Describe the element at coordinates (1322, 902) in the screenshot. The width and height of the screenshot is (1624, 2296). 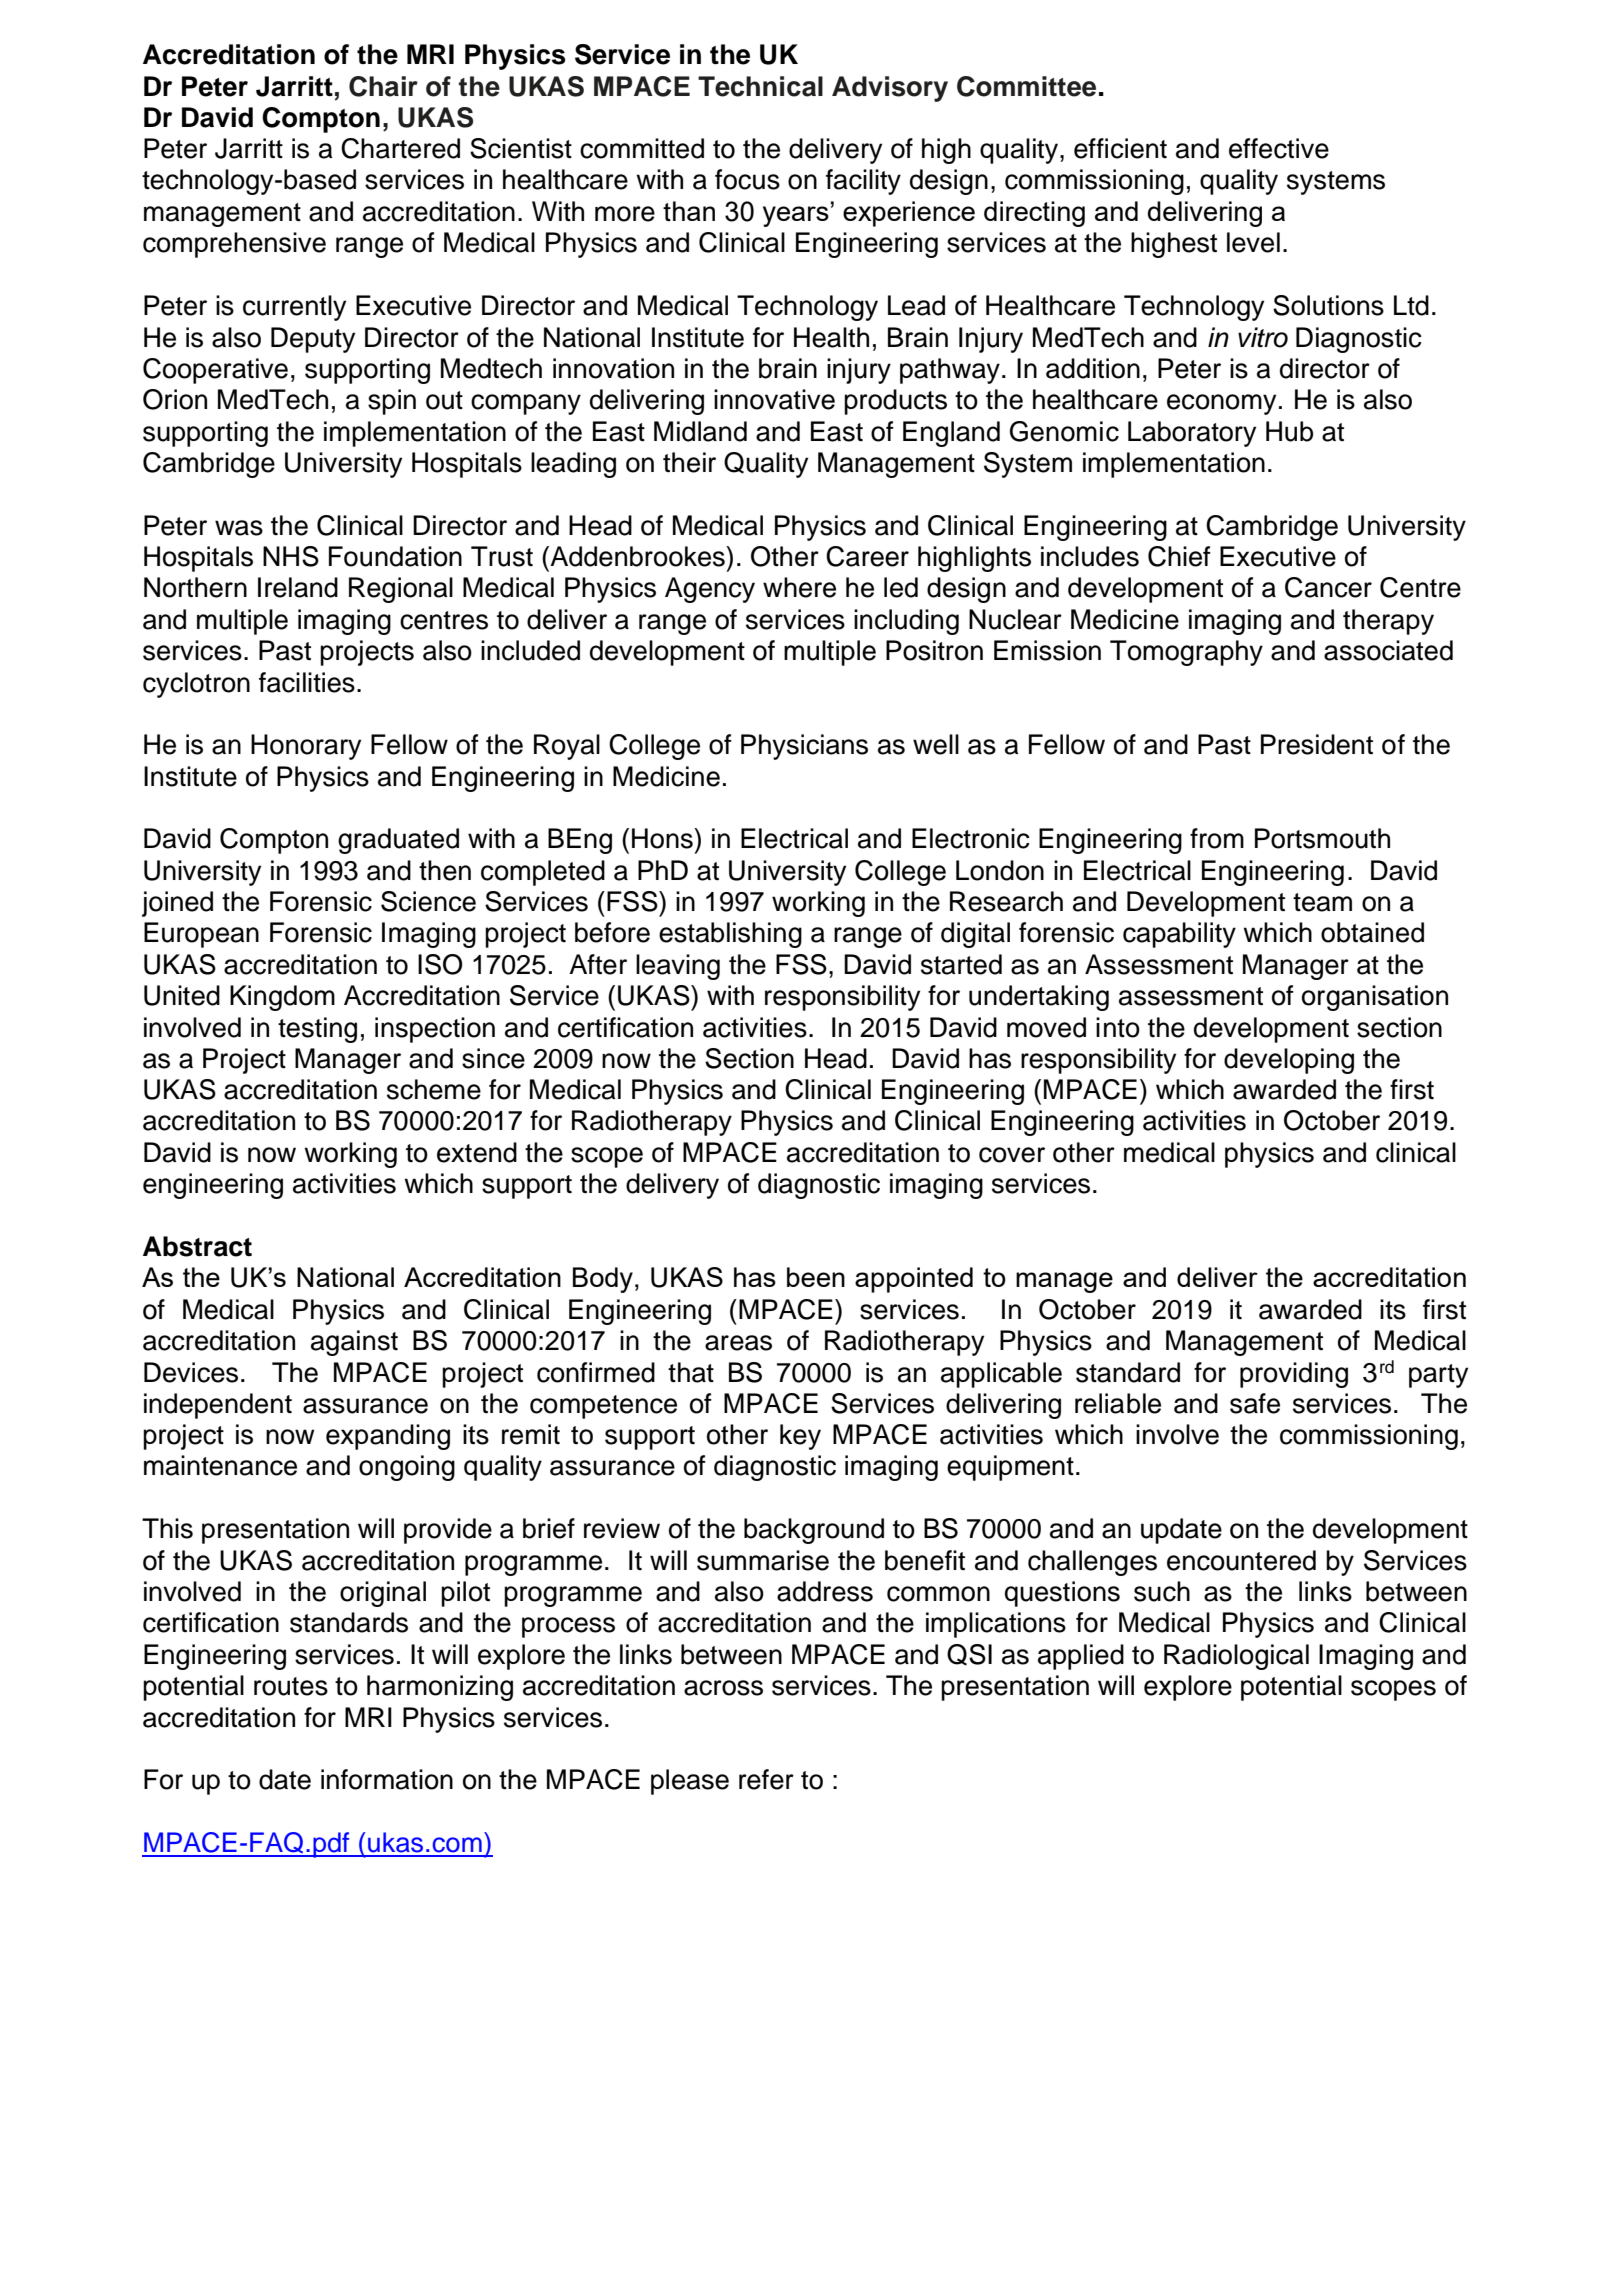
I see `team` at that location.
